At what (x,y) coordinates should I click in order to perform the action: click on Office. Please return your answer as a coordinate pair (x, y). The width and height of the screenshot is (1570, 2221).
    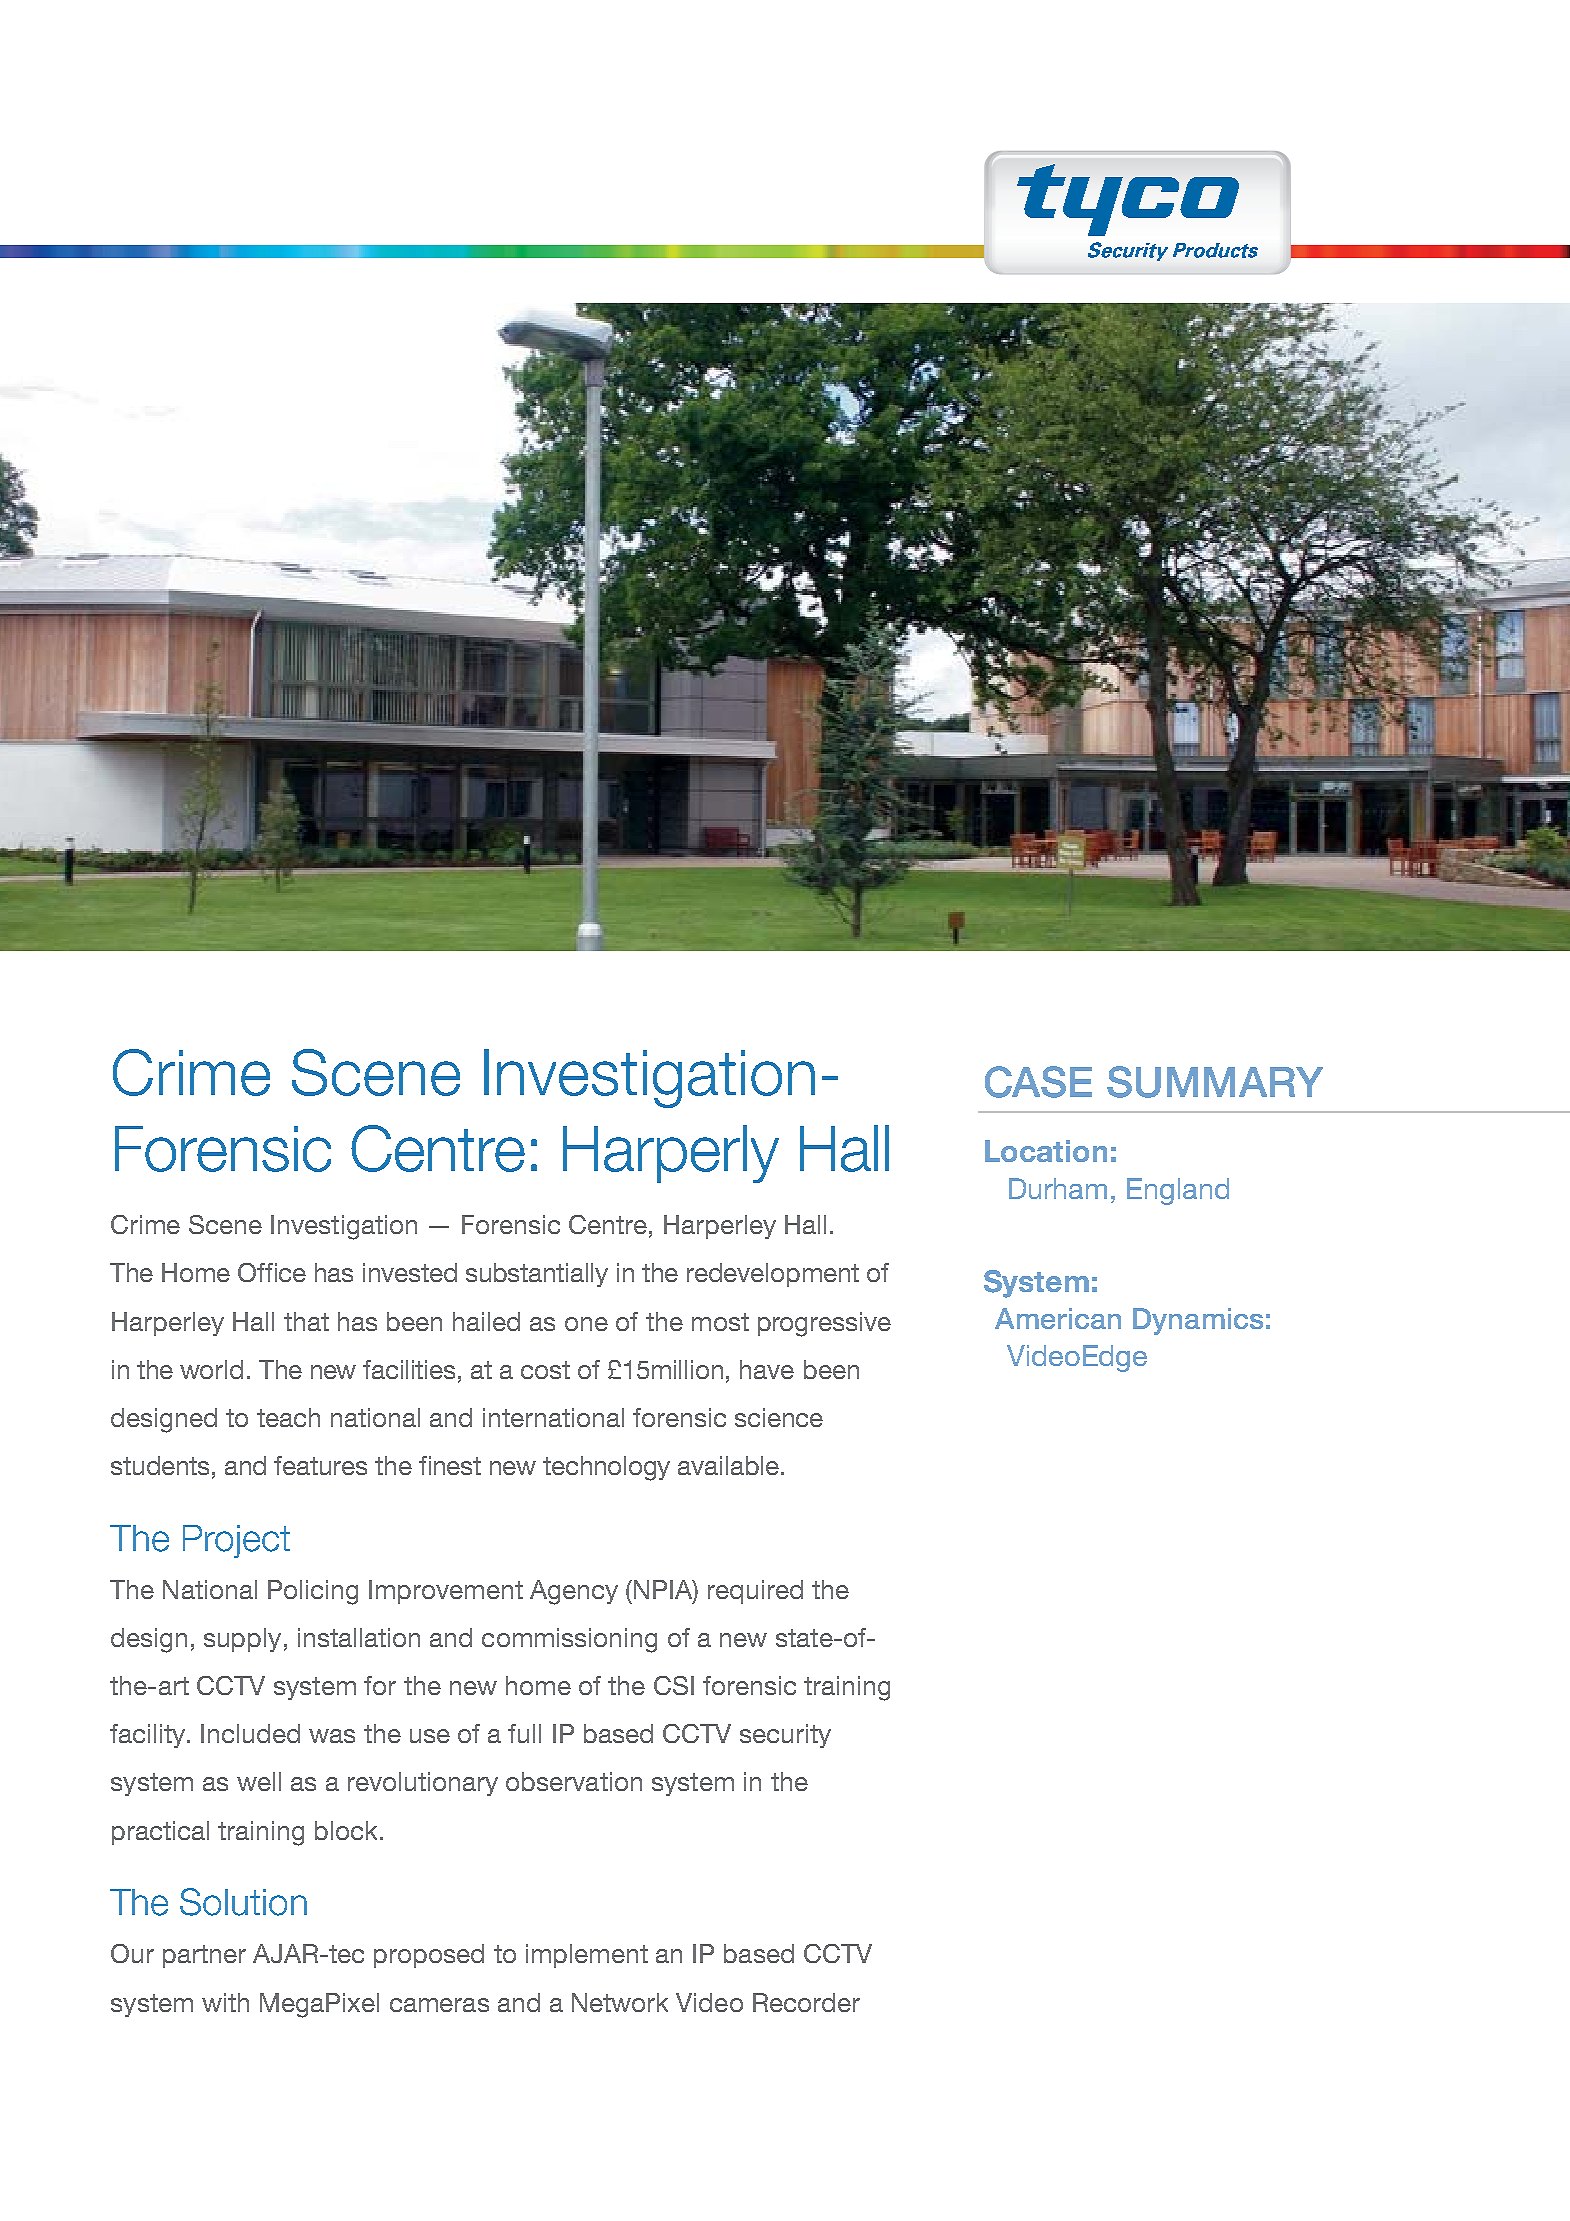
    Looking at the image, I should click on (272, 1272).
